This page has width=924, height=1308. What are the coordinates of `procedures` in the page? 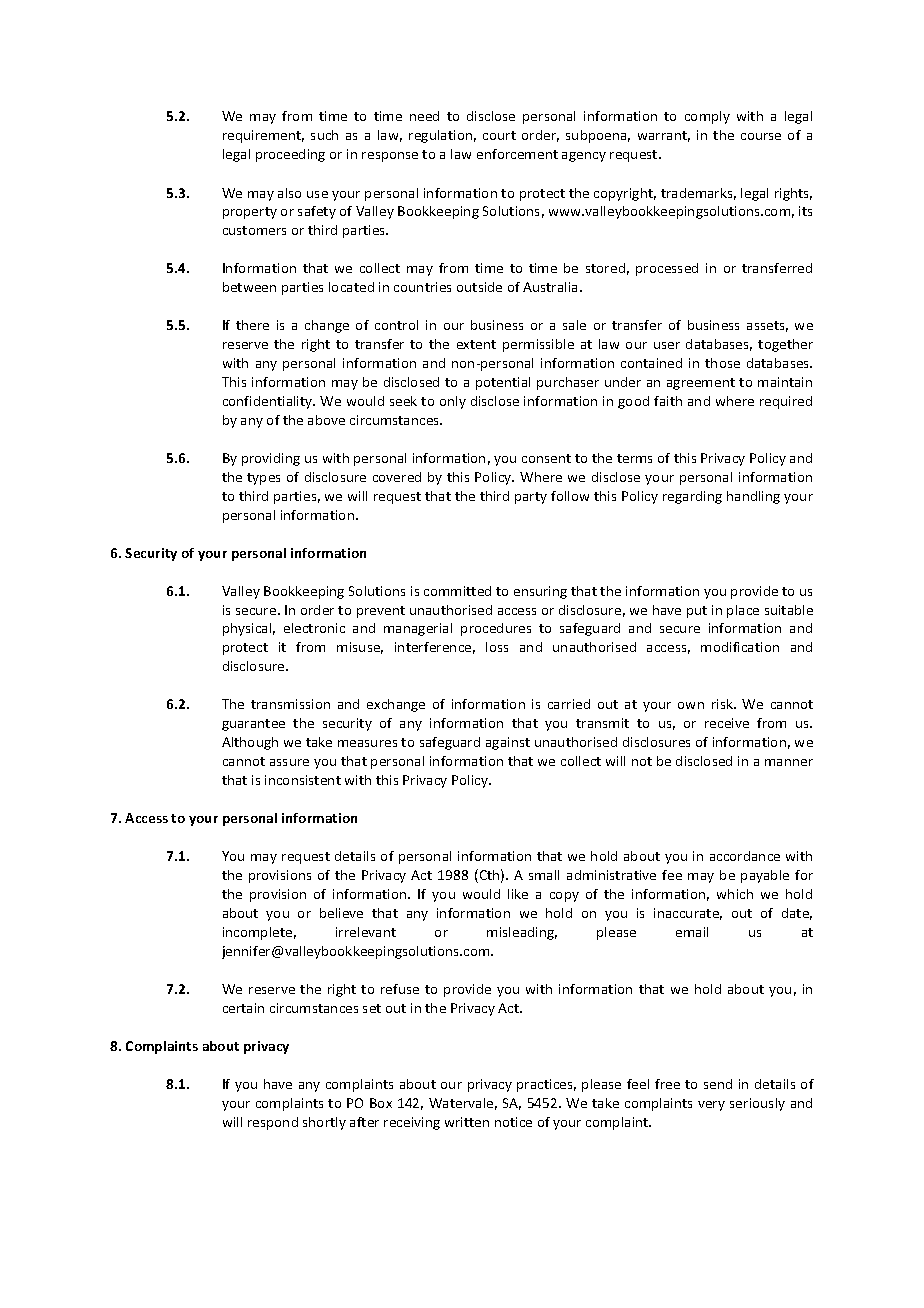 It's located at (496, 629).
